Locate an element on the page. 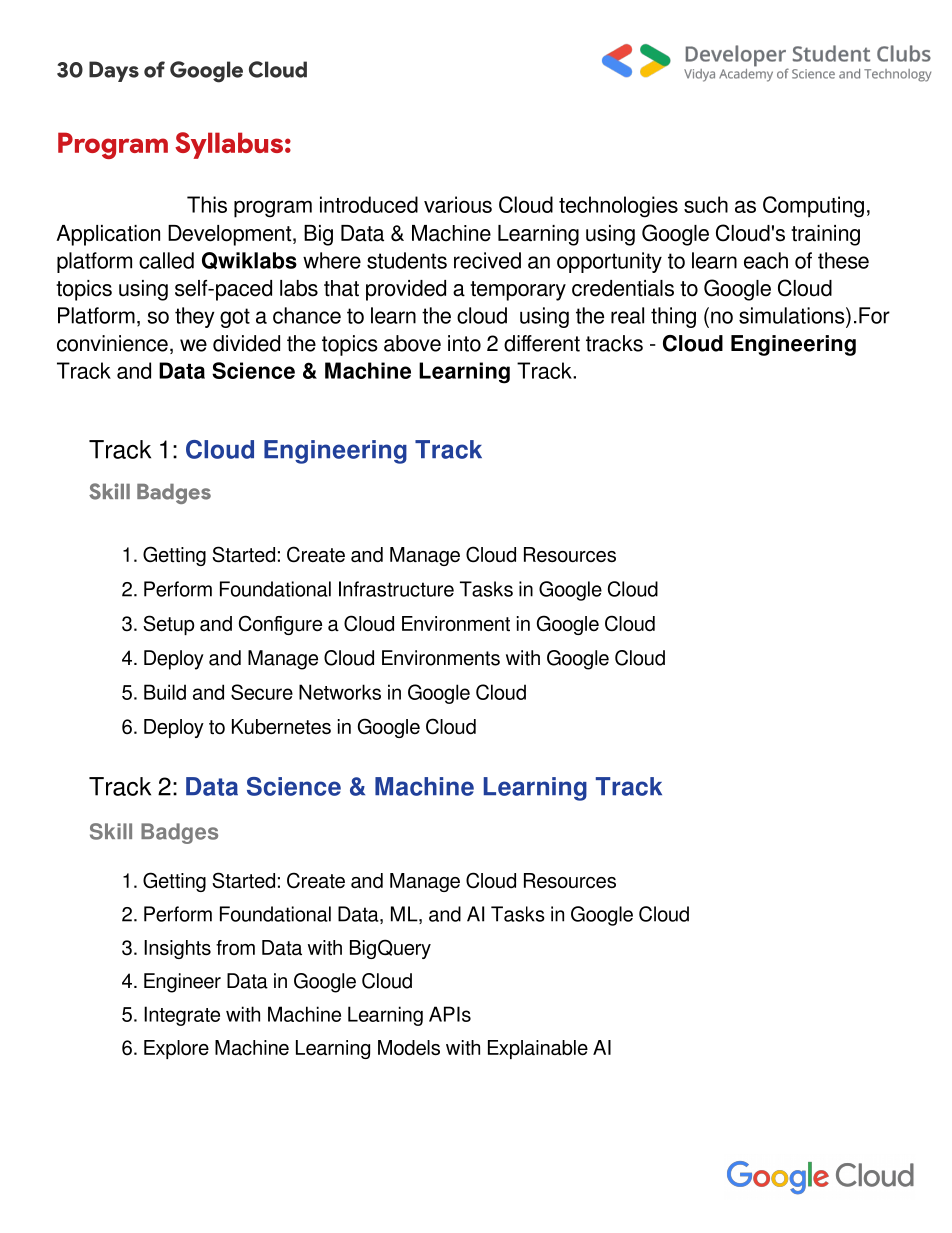 Image resolution: width=952 pixels, height=1233 pixels. Setup is located at coordinates (168, 625).
